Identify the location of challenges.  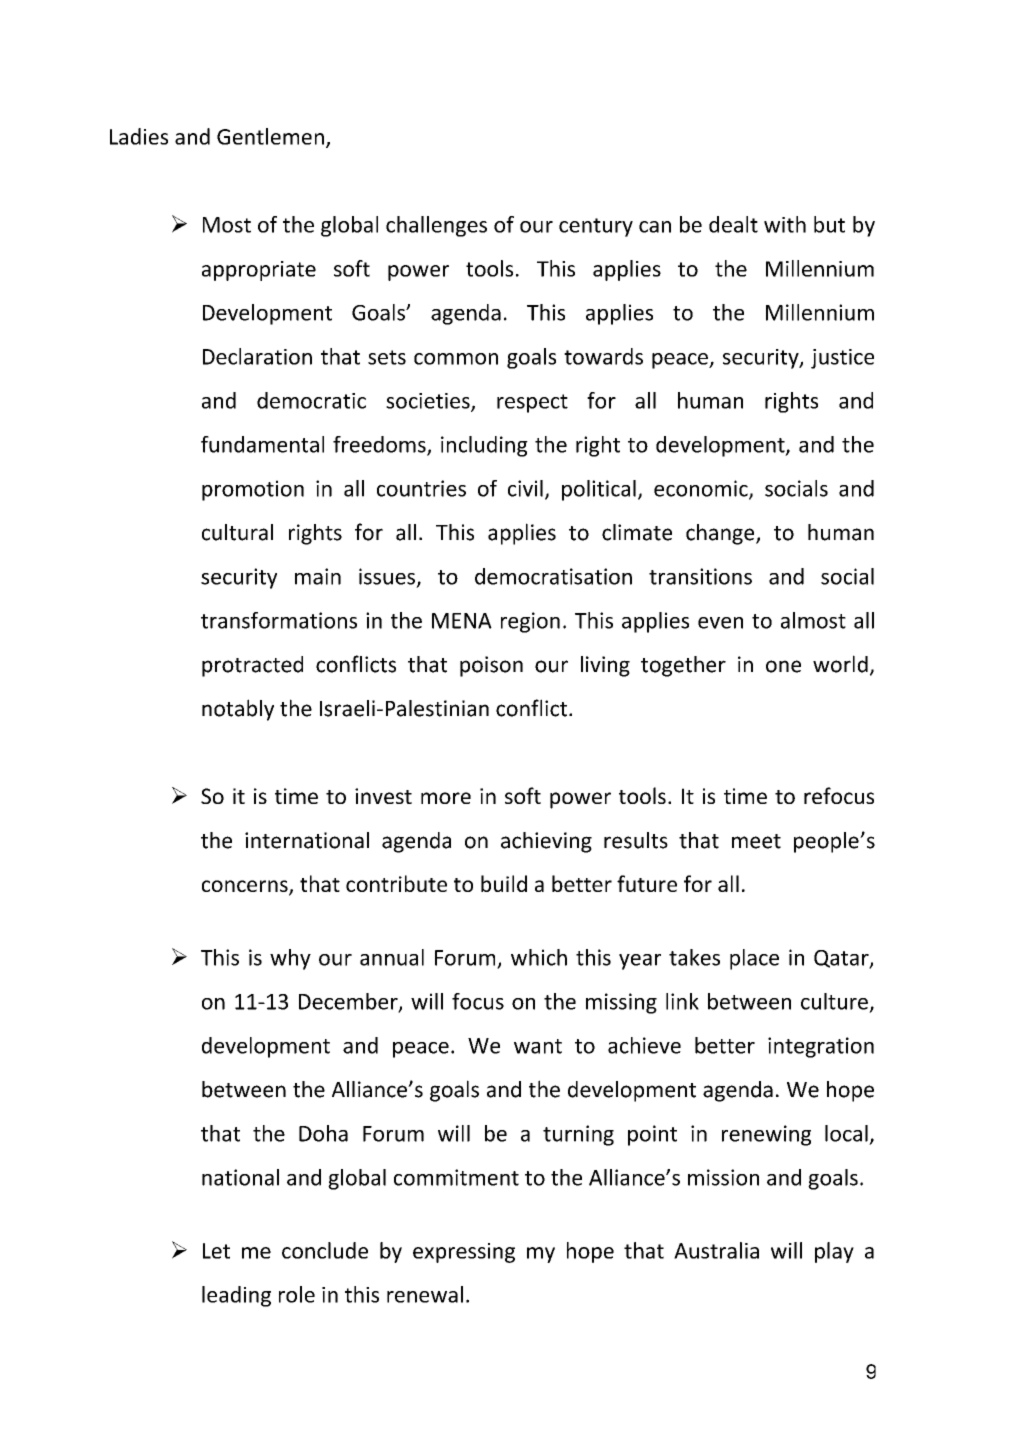
(436, 226).
